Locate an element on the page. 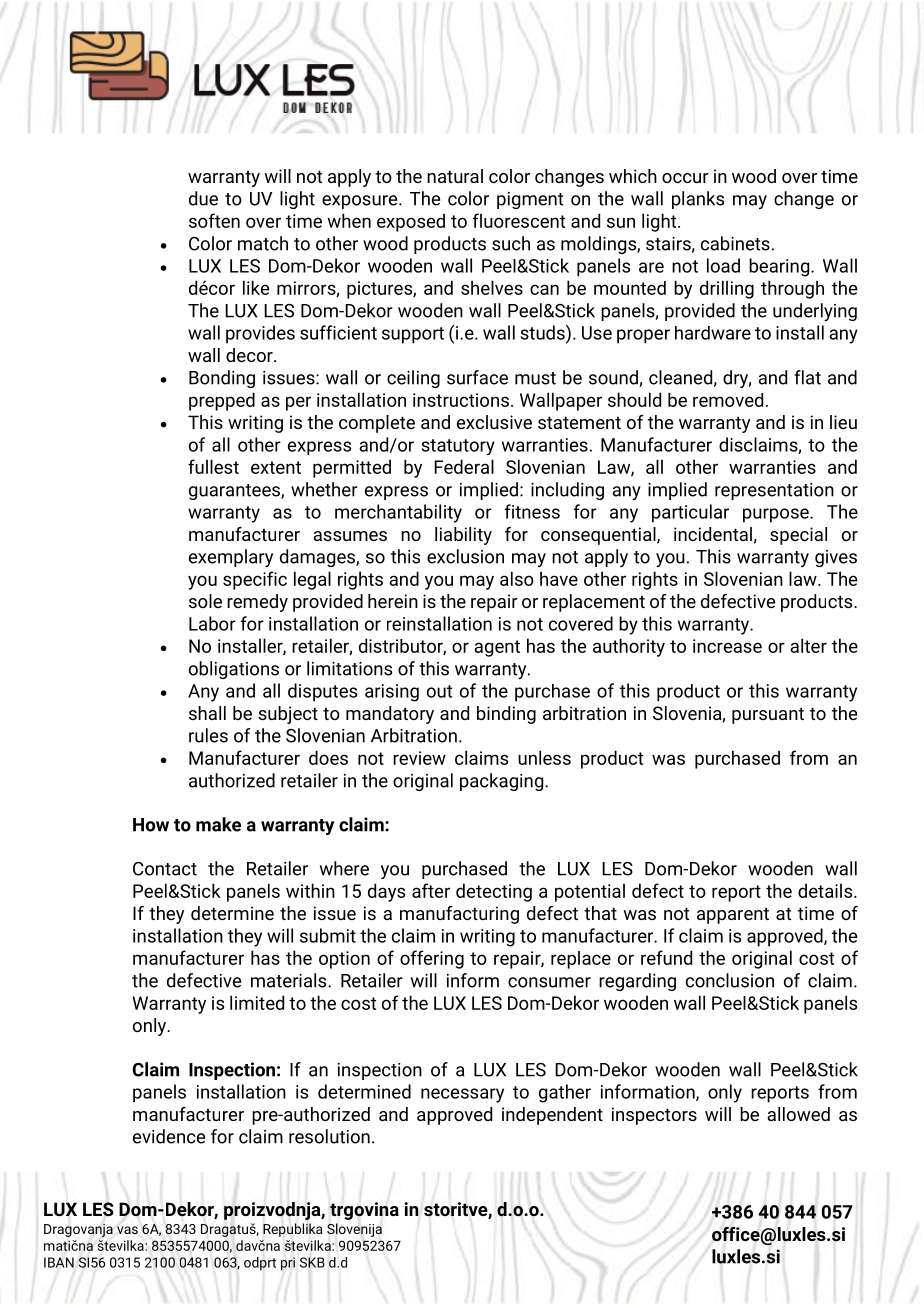 The width and height of the image is (924, 1308). out is located at coordinates (439, 691).
